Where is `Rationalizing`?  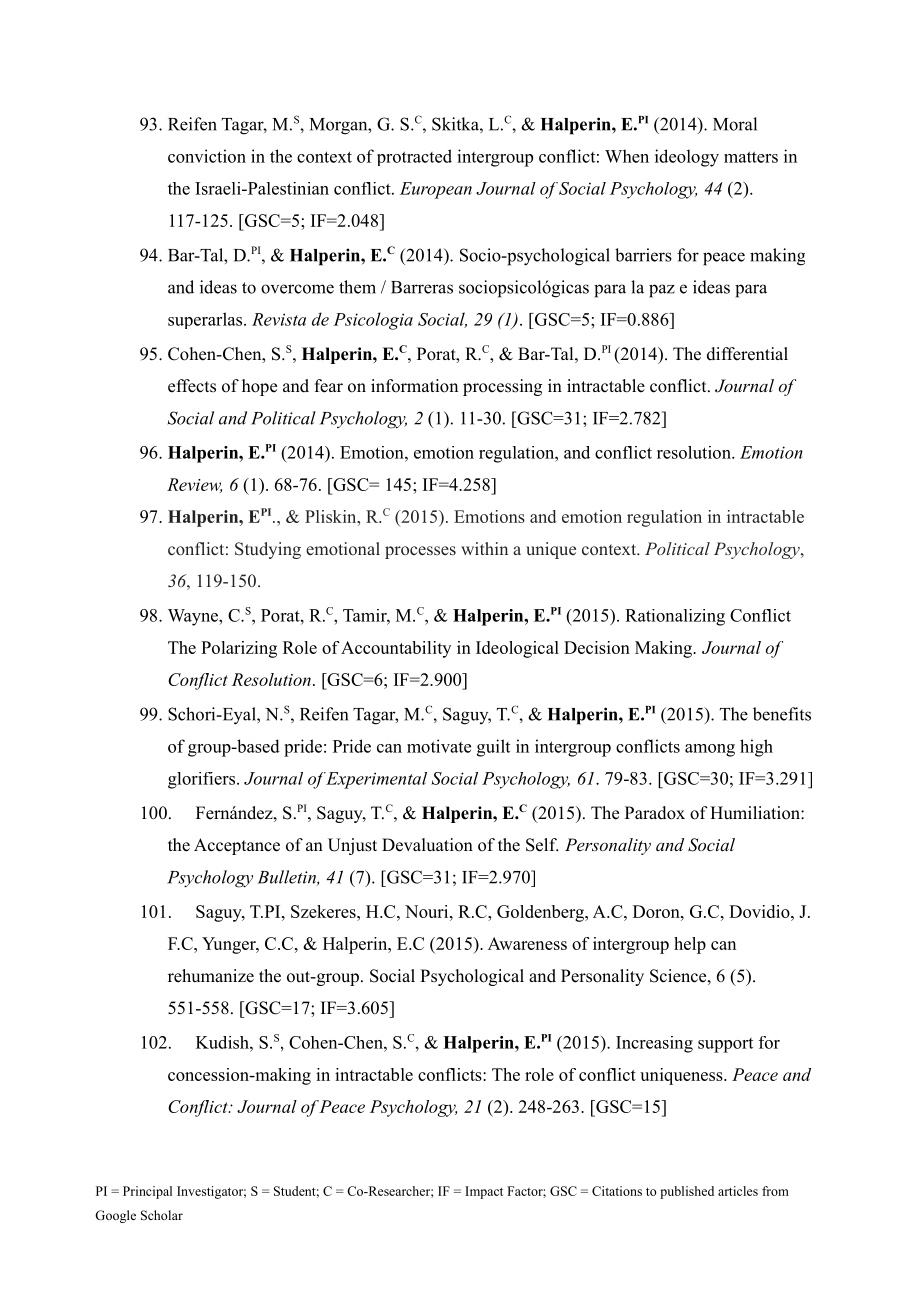 Rationalizing is located at coordinates (675, 617).
